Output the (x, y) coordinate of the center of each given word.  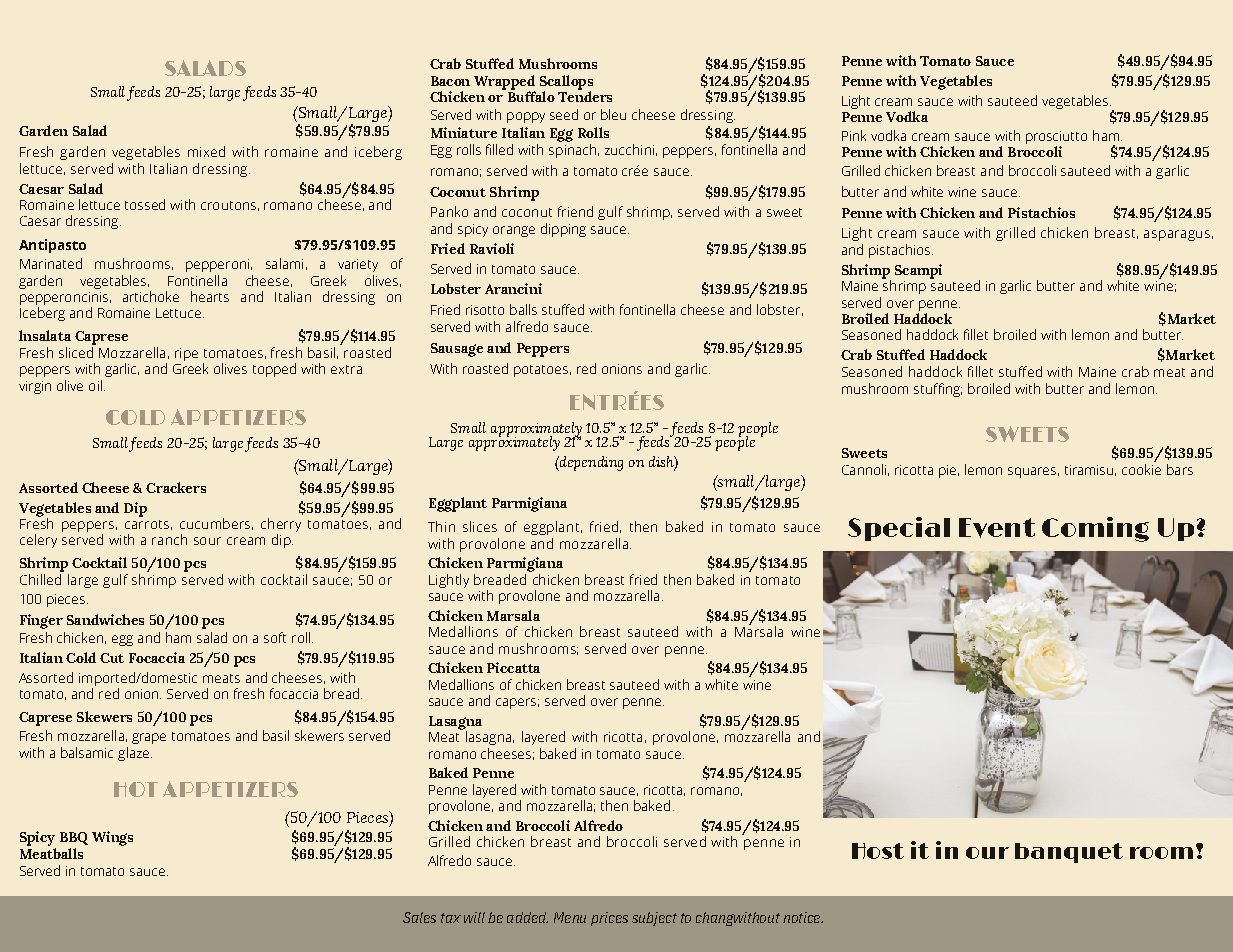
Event (997, 528)
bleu (613, 114)
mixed (206, 151)
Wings (112, 838)
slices (480, 526)
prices (609, 919)
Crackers (176, 487)
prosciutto (1056, 139)
